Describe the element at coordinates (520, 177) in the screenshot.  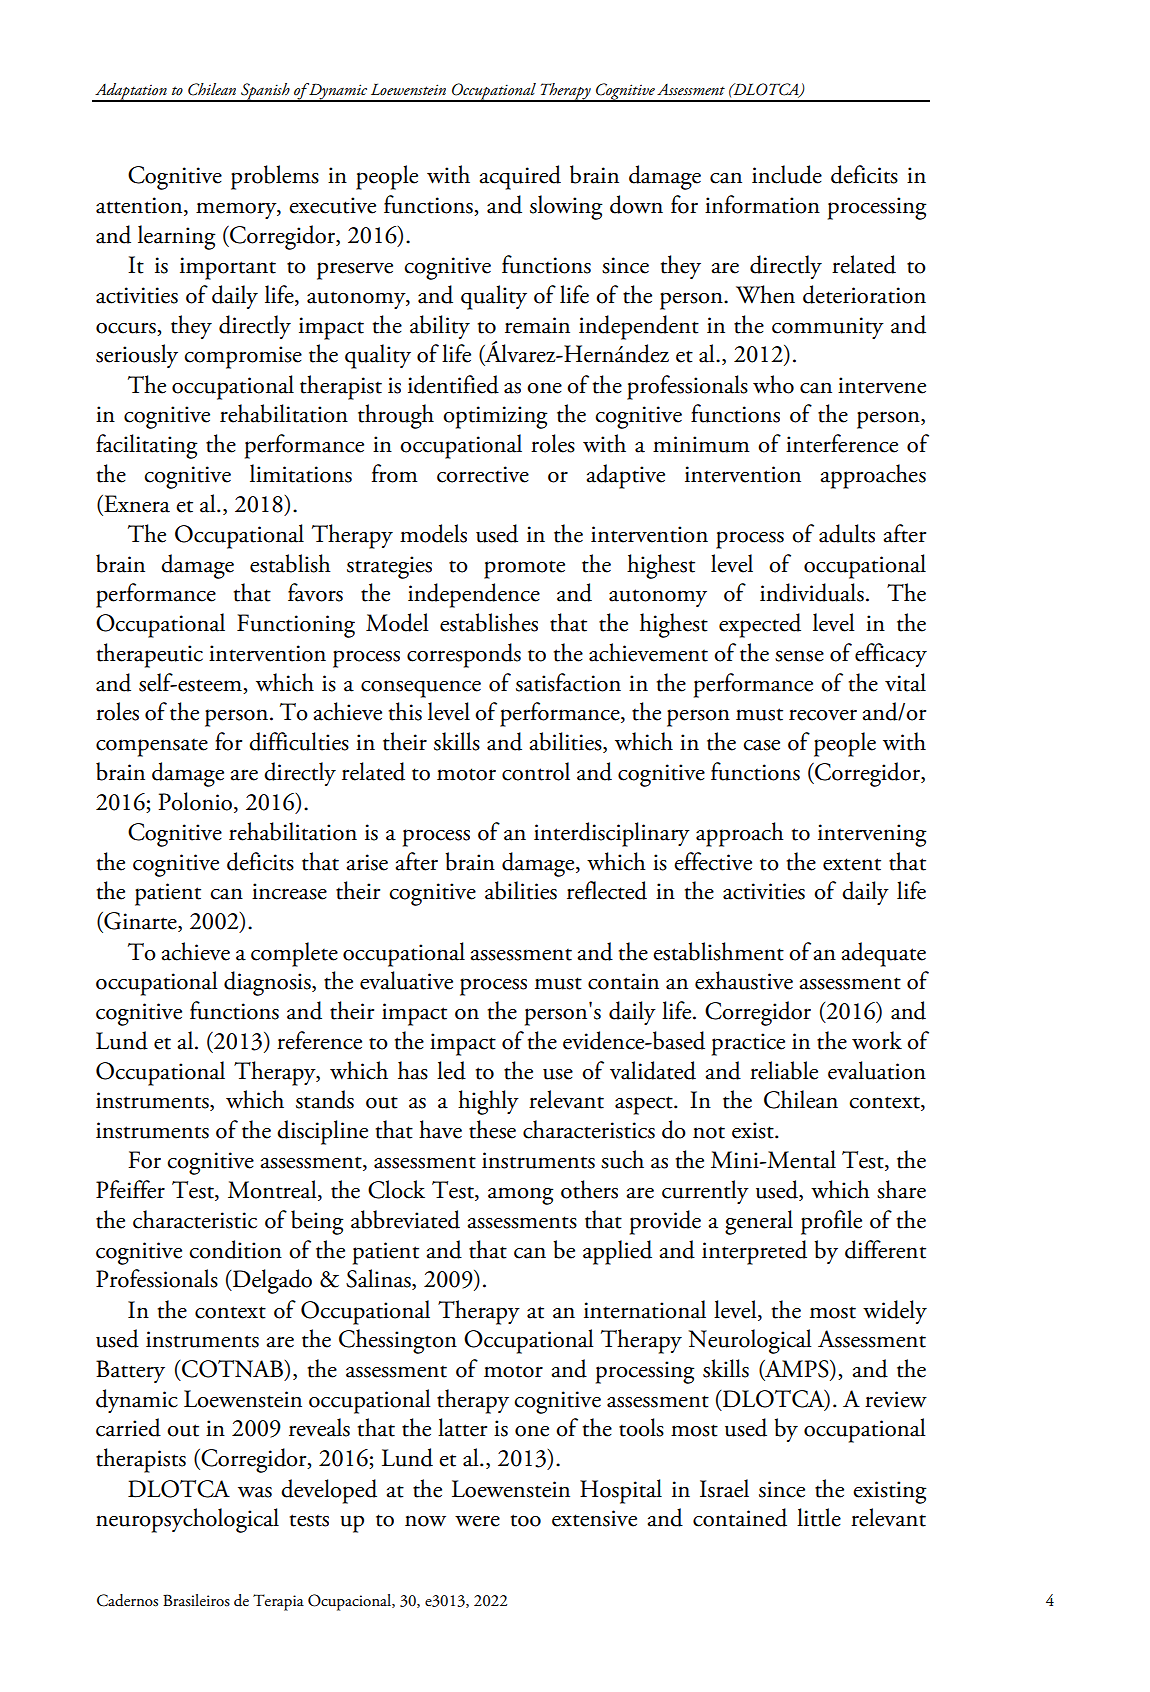
I see `acquired` at that location.
